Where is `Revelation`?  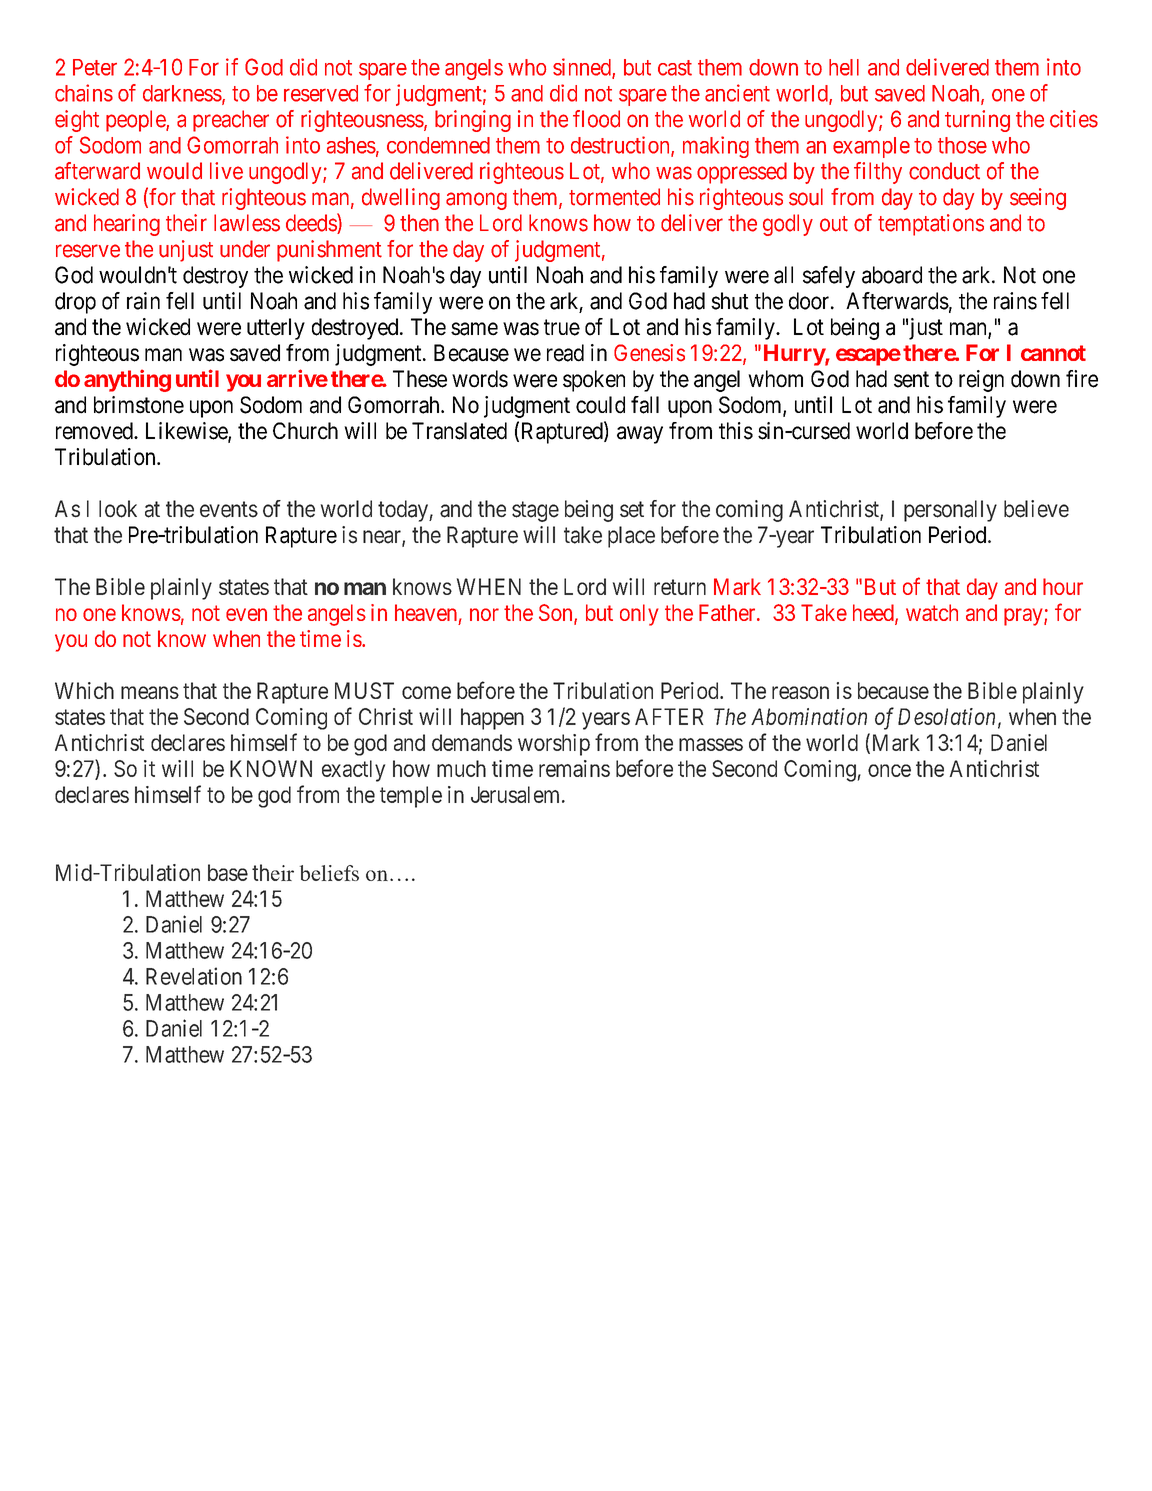
Revelation is located at coordinates (194, 976).
